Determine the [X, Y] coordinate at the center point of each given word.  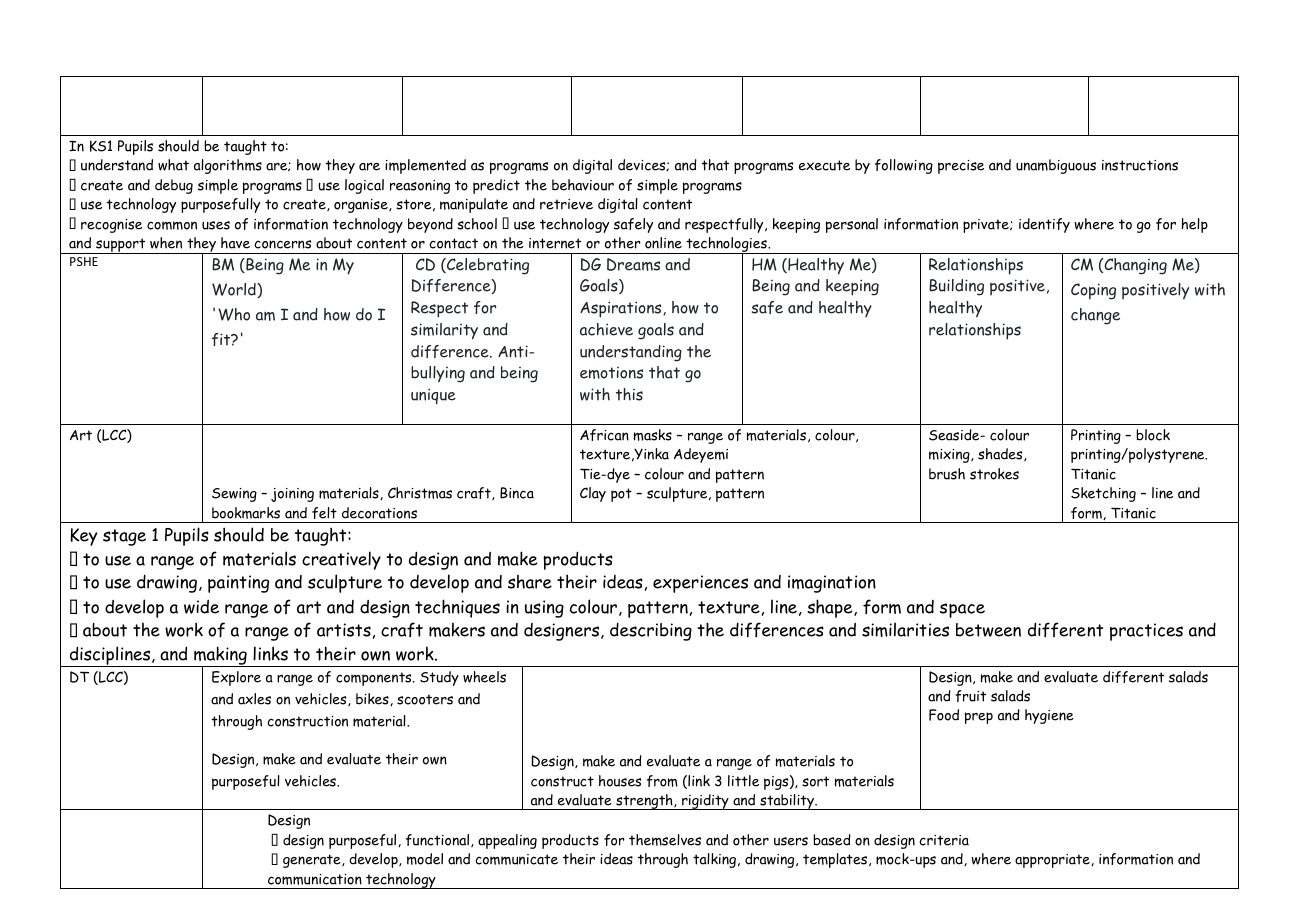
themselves [665, 840]
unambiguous [1056, 166]
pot [621, 495]
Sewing [234, 495]
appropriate [1053, 861]
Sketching [1103, 494]
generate [313, 861]
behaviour [583, 185]
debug [174, 186]
